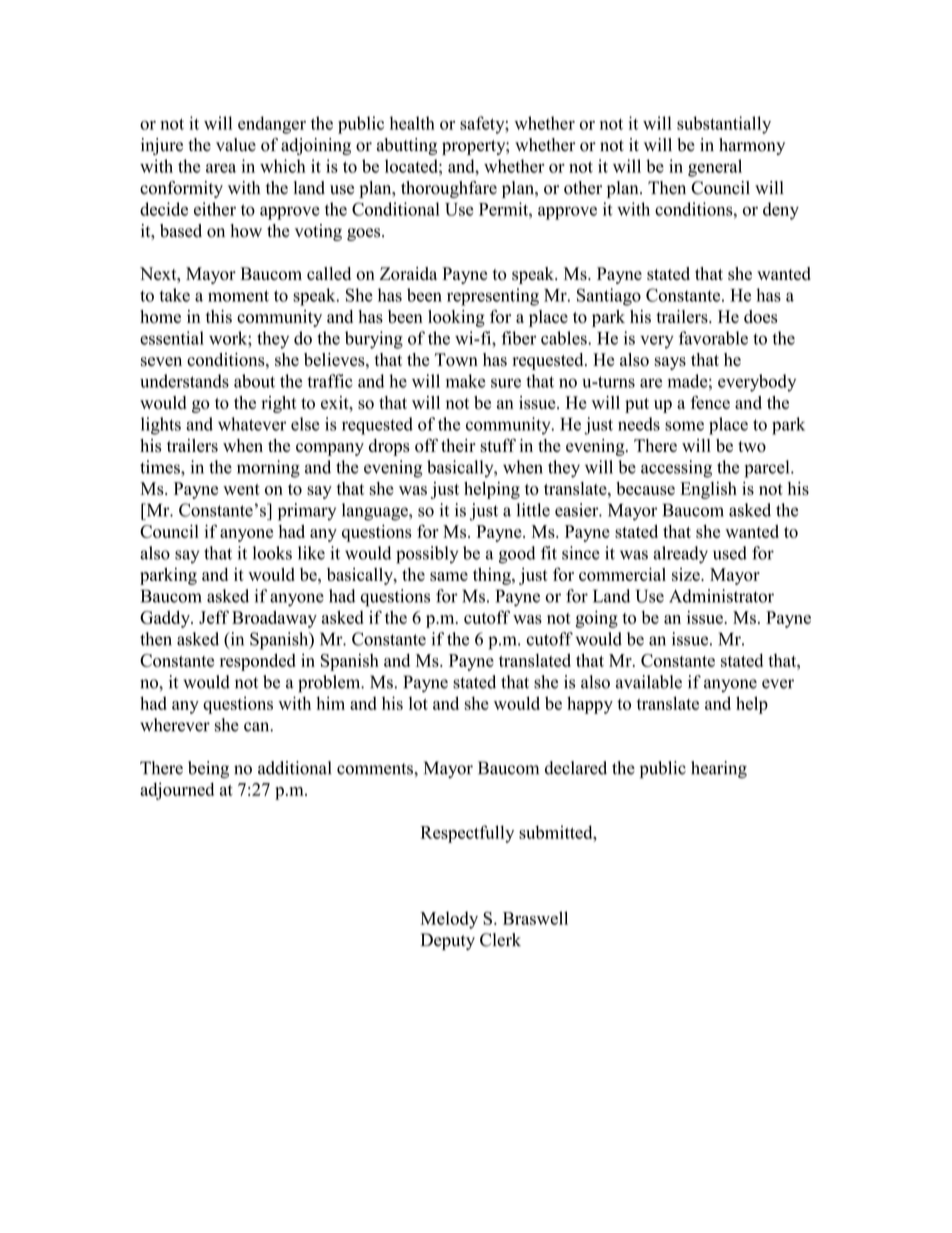 The image size is (952, 1233). Describe the element at coordinates (407, 146) in the screenshot. I see `abutting` at that location.
